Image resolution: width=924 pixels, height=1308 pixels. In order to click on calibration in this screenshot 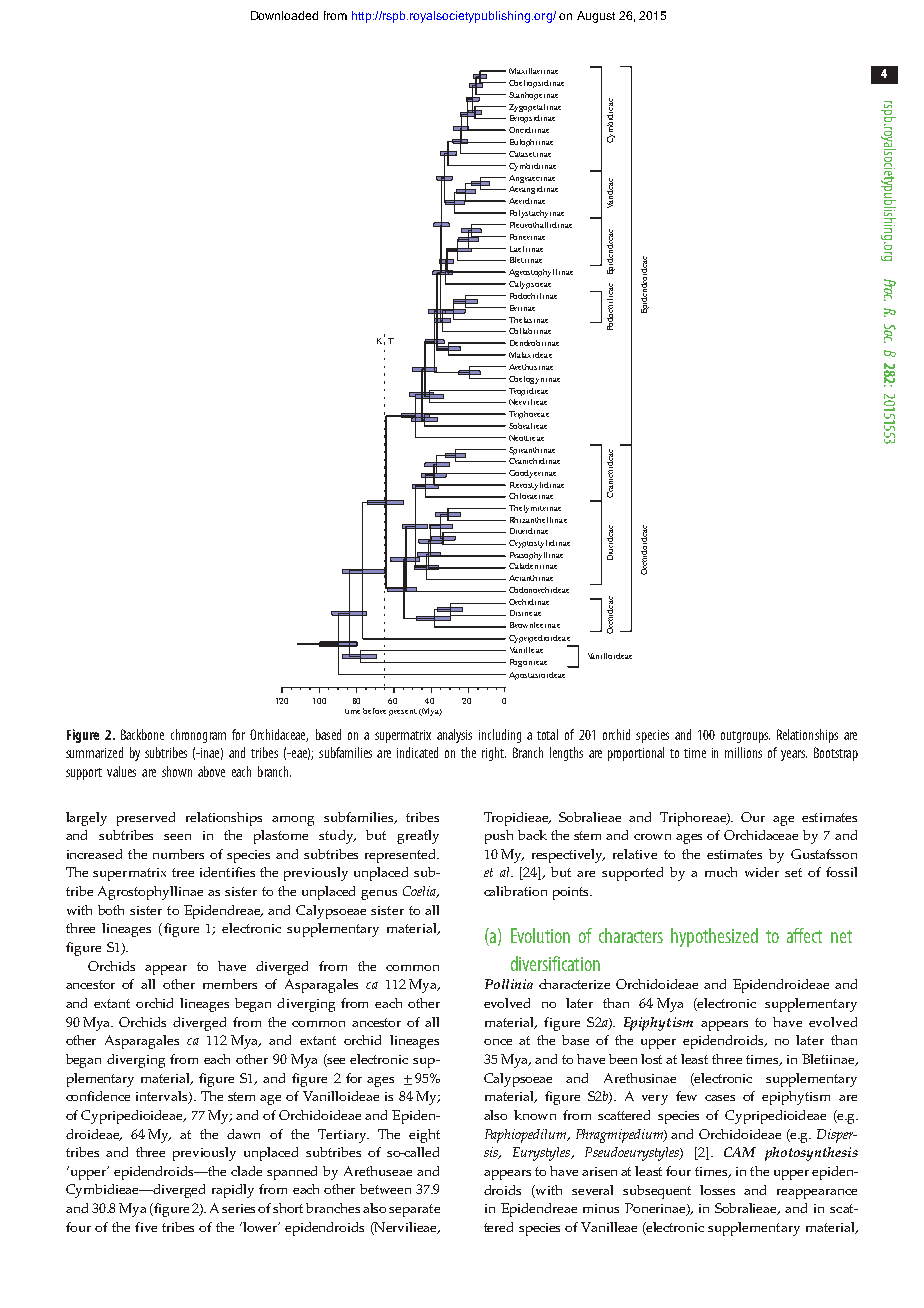, I will do `click(515, 891)`.
